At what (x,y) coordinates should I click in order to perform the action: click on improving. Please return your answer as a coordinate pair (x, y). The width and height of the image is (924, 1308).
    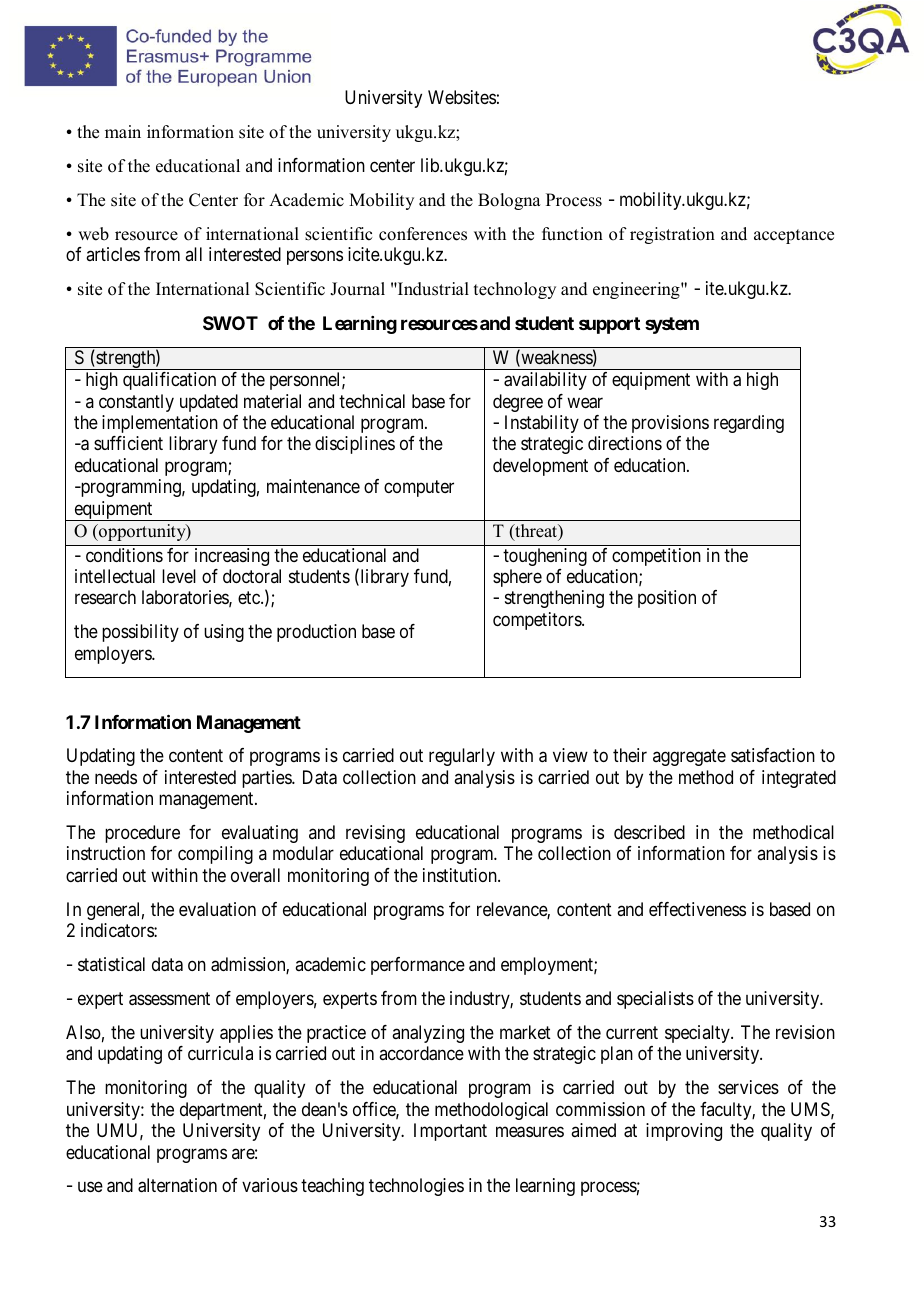
    Looking at the image, I should click on (684, 1132).
